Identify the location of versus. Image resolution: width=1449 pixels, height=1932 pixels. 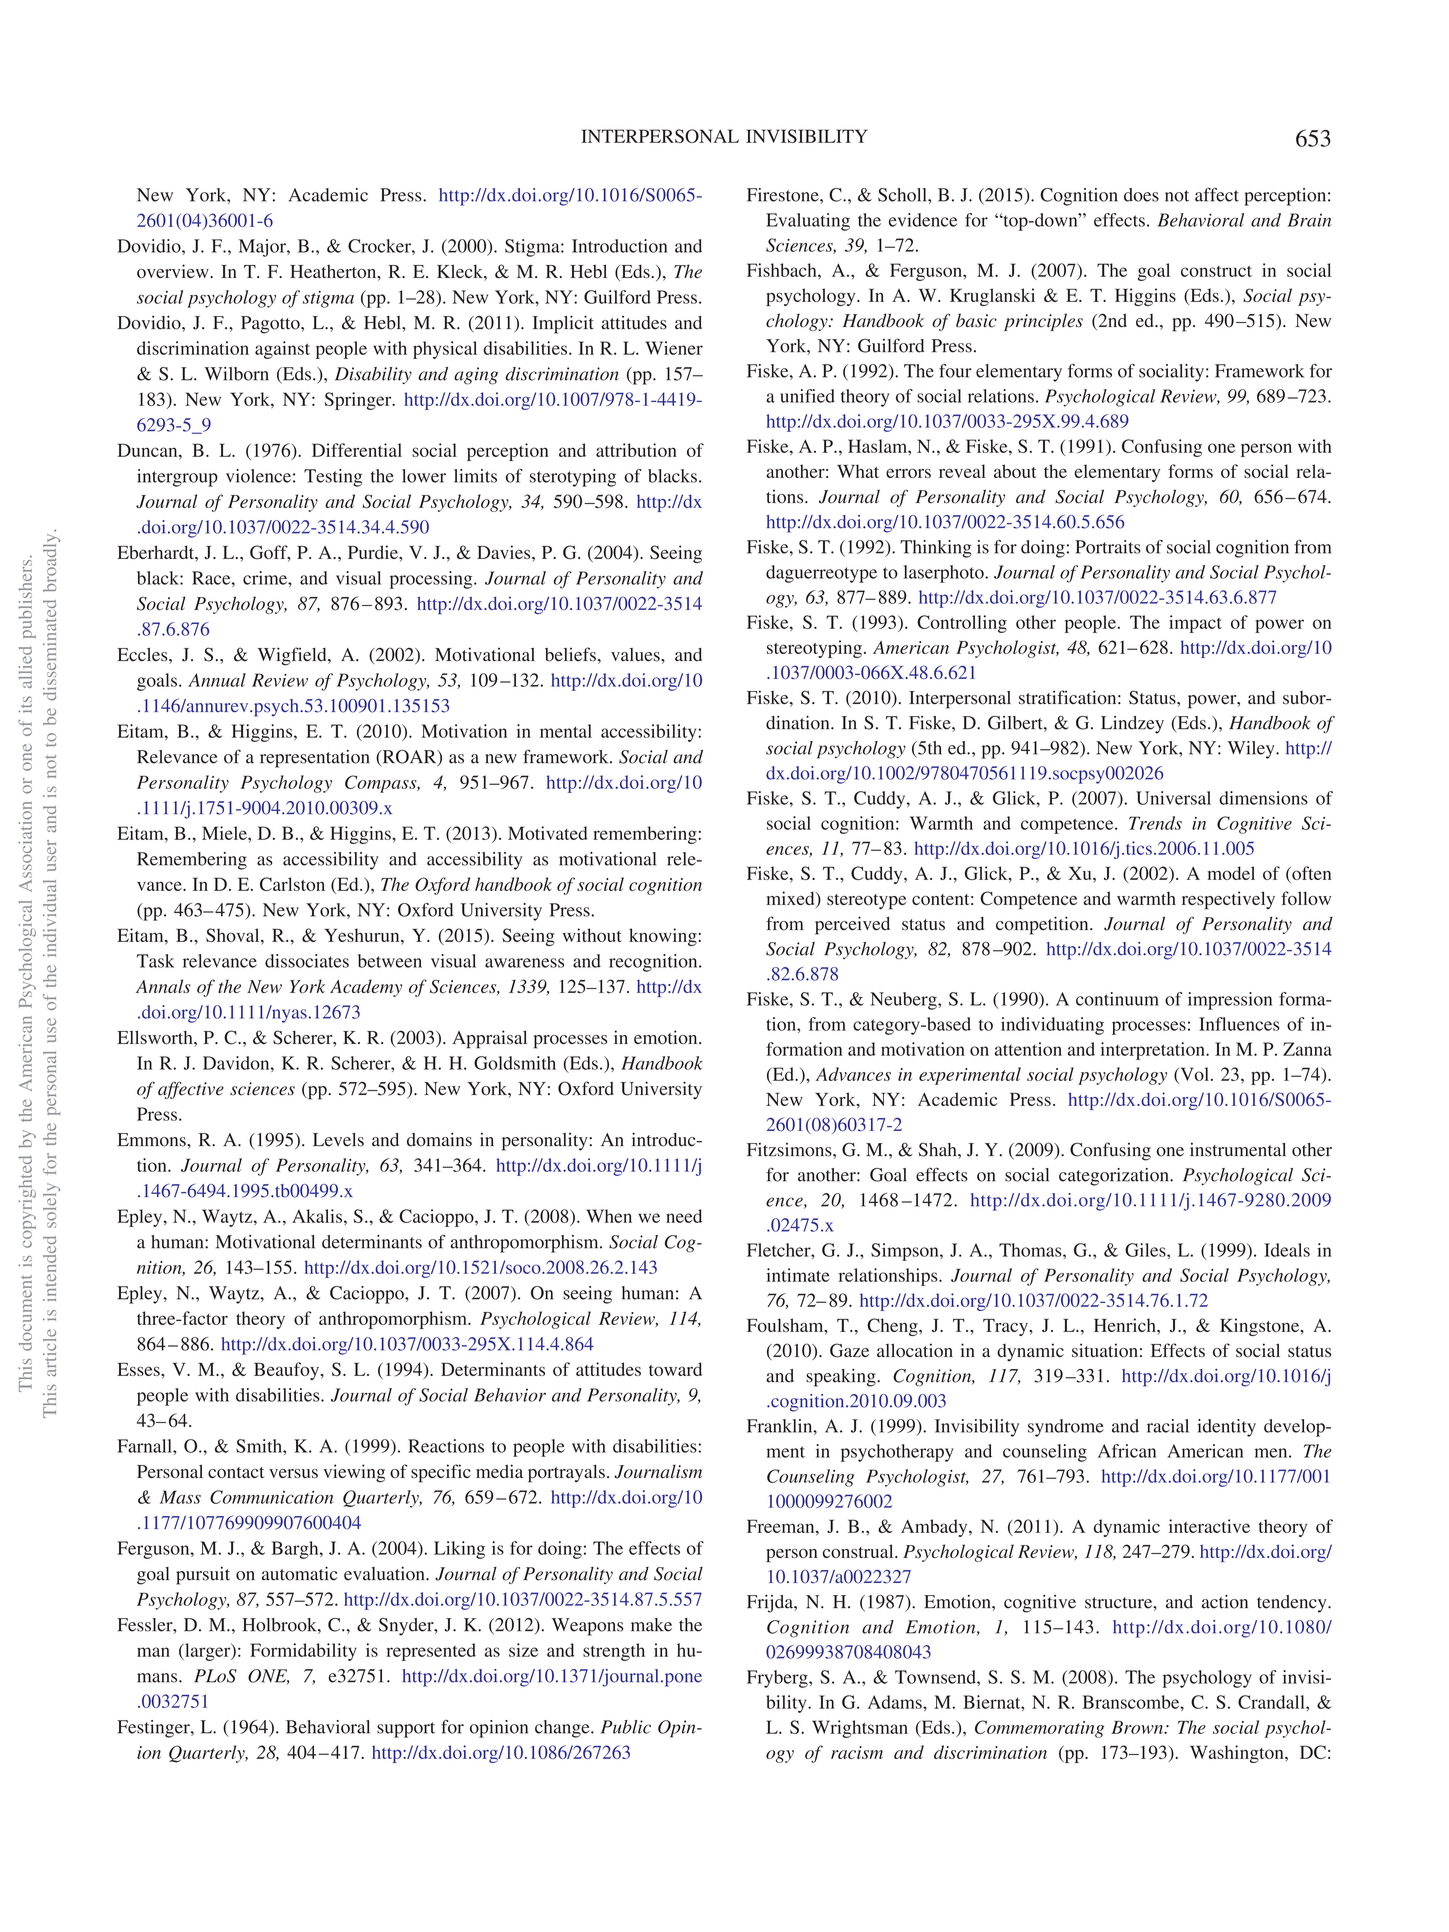
(293, 1474).
